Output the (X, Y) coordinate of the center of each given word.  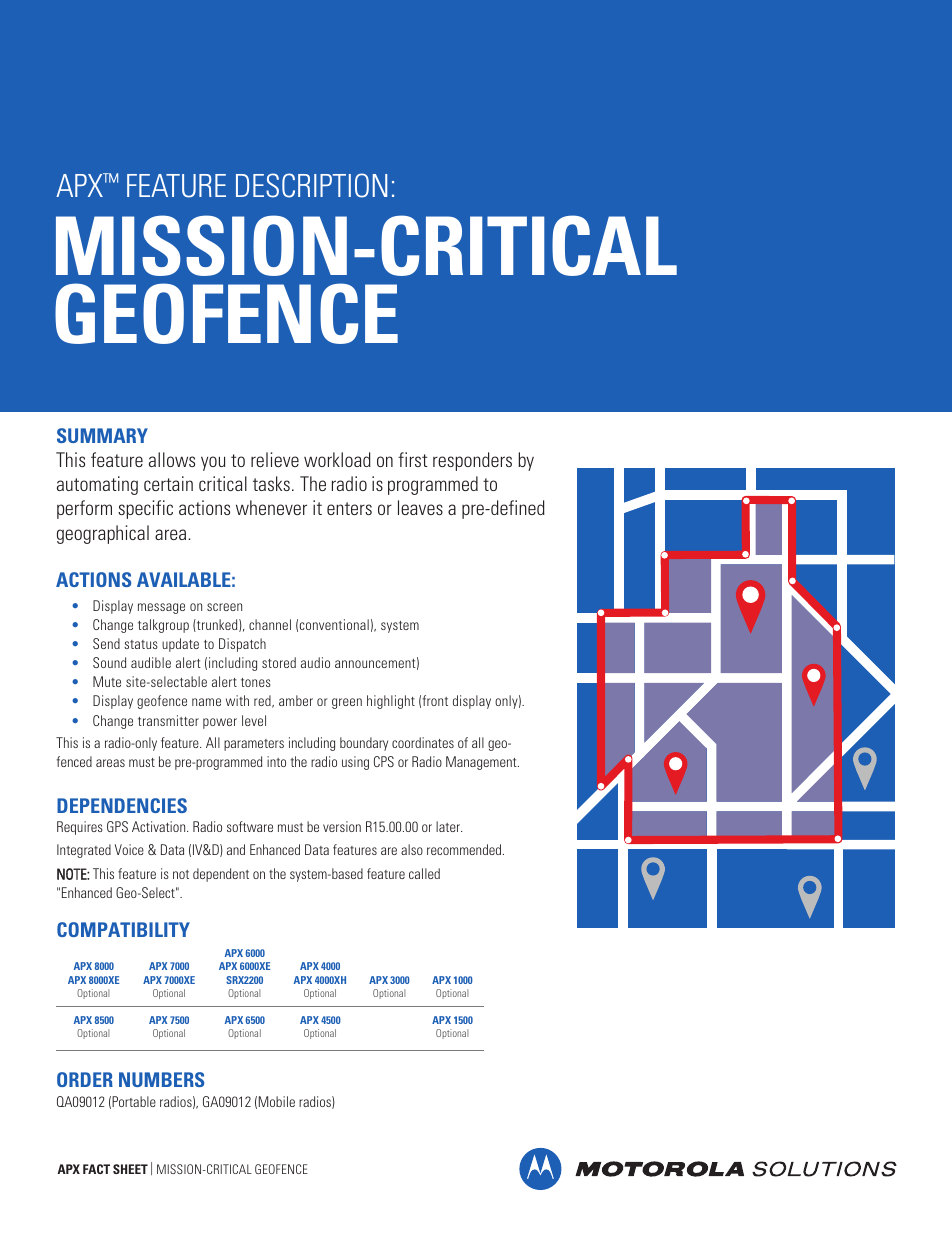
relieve (275, 459)
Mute (107, 681)
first (413, 459)
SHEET (130, 1169)
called (424, 873)
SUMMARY (102, 435)
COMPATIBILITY (123, 929)
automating (97, 485)
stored (279, 662)
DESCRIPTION (311, 185)
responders (472, 461)
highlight (391, 702)
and (236, 849)
